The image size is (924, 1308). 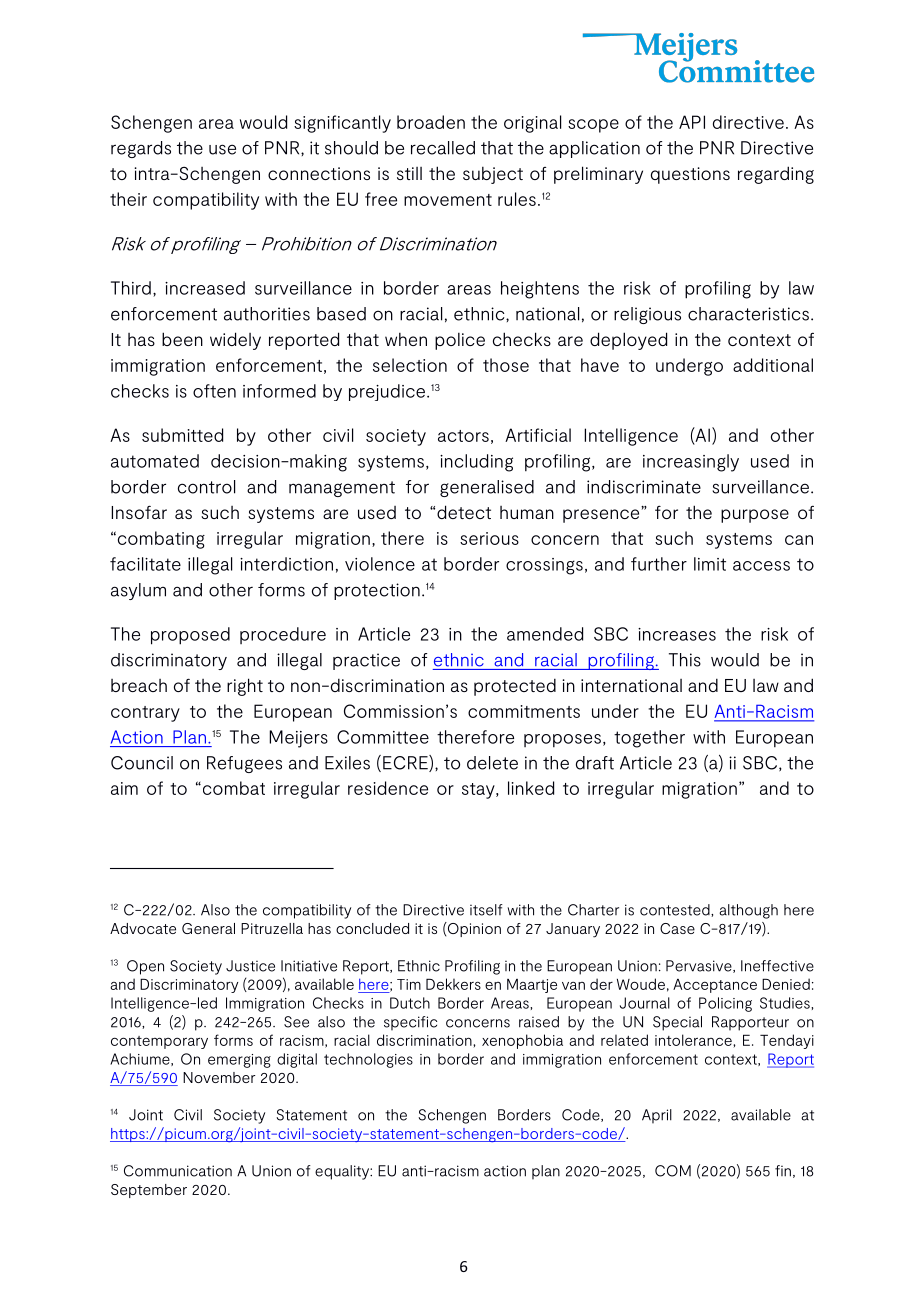 What do you see at coordinates (206, 487) in the screenshot?
I see `control` at bounding box center [206, 487].
